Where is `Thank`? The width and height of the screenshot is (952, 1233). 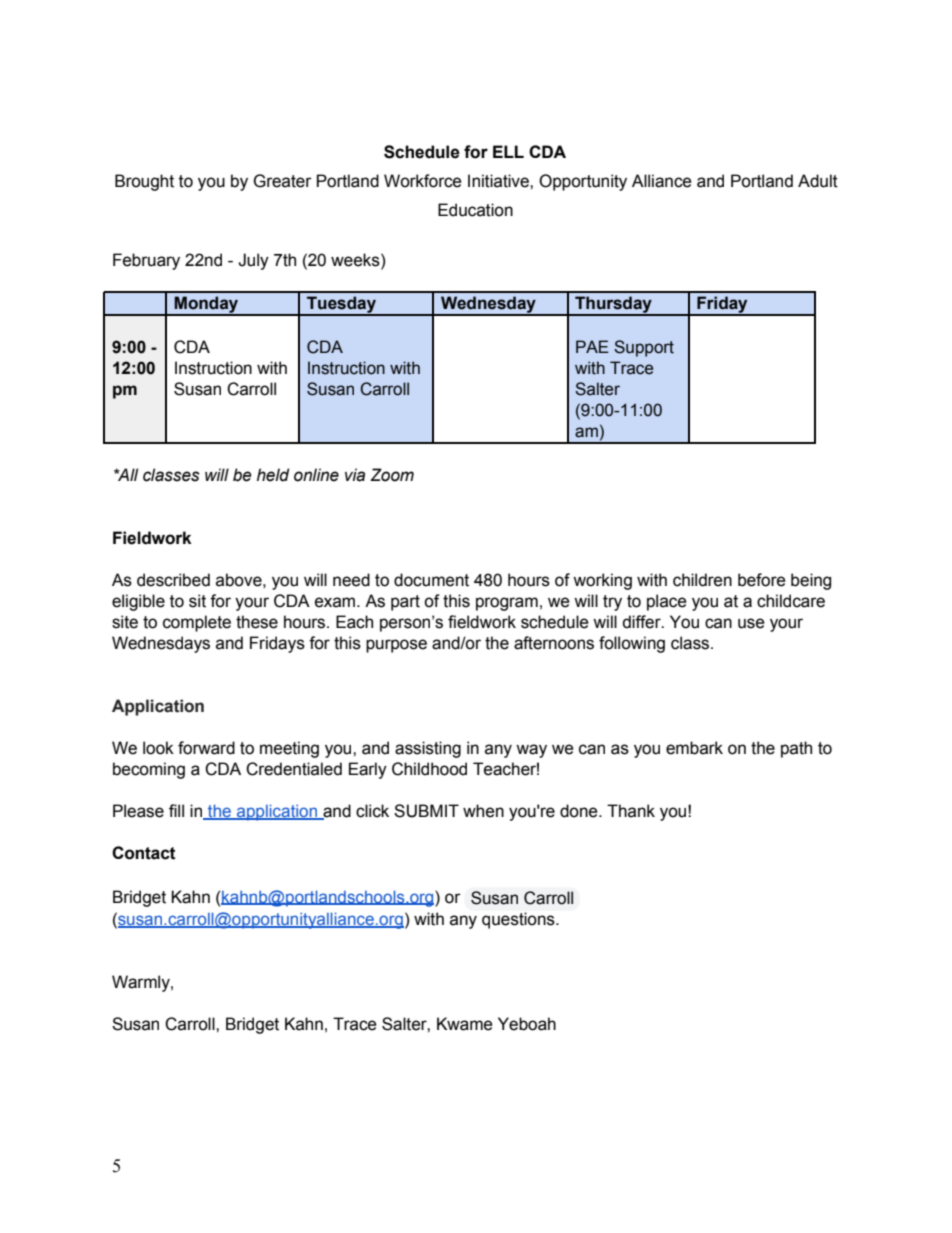
Thank is located at coordinates (631, 811).
